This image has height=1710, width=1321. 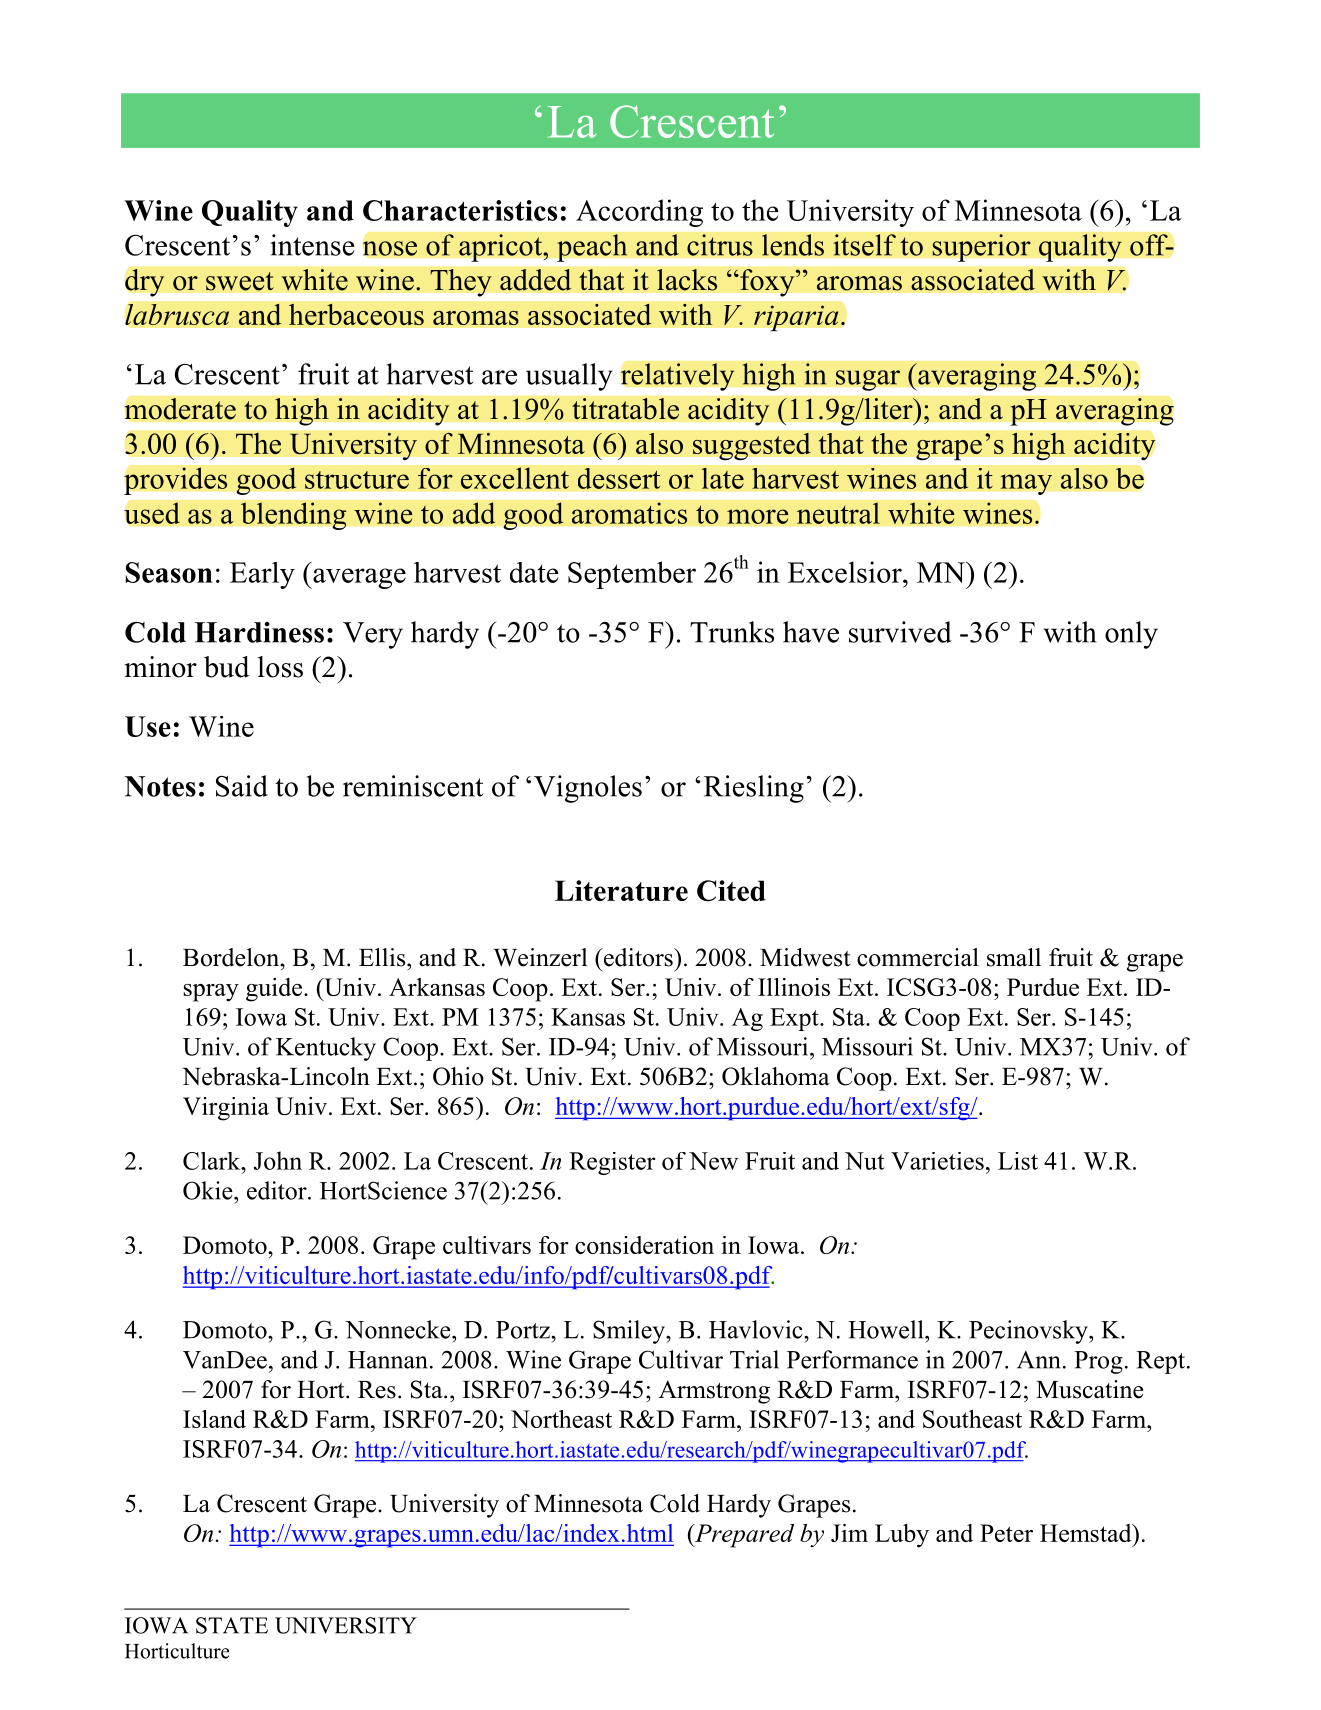 I want to click on small, so click(x=1014, y=957).
